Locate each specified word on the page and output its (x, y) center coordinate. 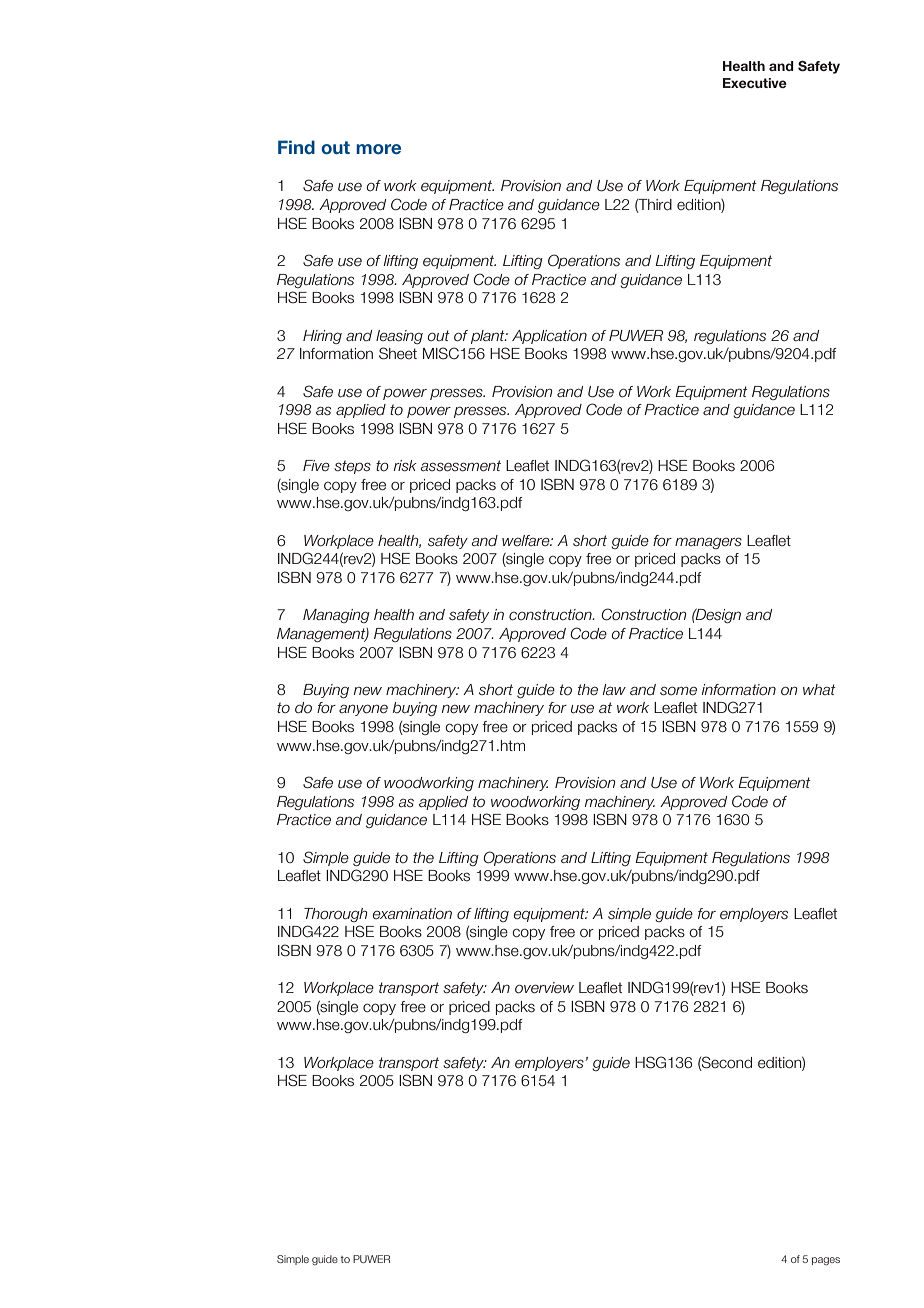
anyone (363, 710)
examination (412, 913)
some (678, 691)
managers (708, 543)
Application (549, 337)
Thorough (336, 915)
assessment (461, 466)
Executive (755, 83)
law (614, 689)
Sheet (398, 353)
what (819, 689)
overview (544, 988)
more (378, 149)
